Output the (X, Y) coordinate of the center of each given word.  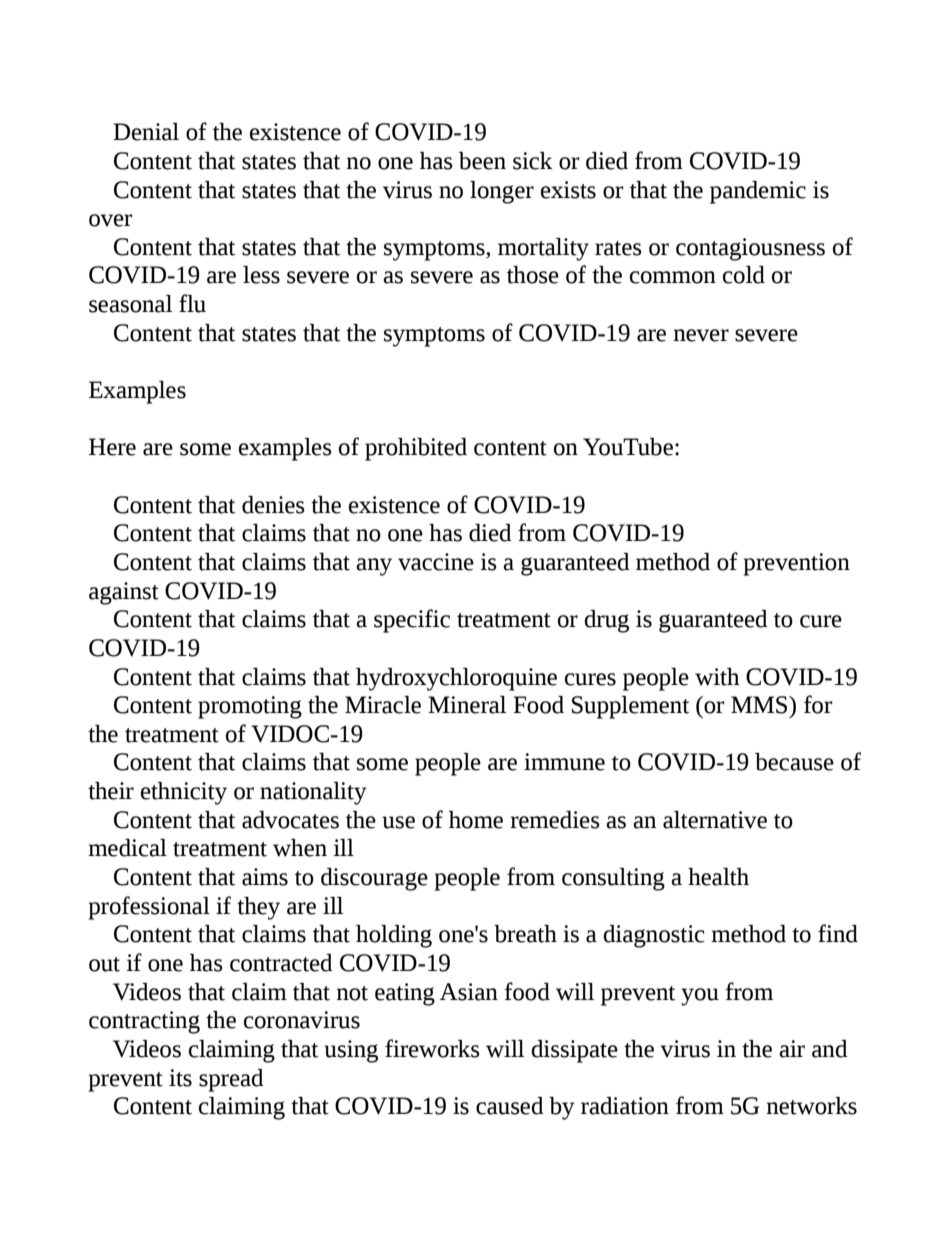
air (792, 1049)
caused (510, 1106)
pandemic (758, 192)
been (482, 161)
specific (412, 621)
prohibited (416, 449)
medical (127, 848)
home (476, 820)
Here (112, 447)
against (124, 593)
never (701, 335)
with (717, 677)
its (180, 1078)
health (718, 877)
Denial (146, 132)
